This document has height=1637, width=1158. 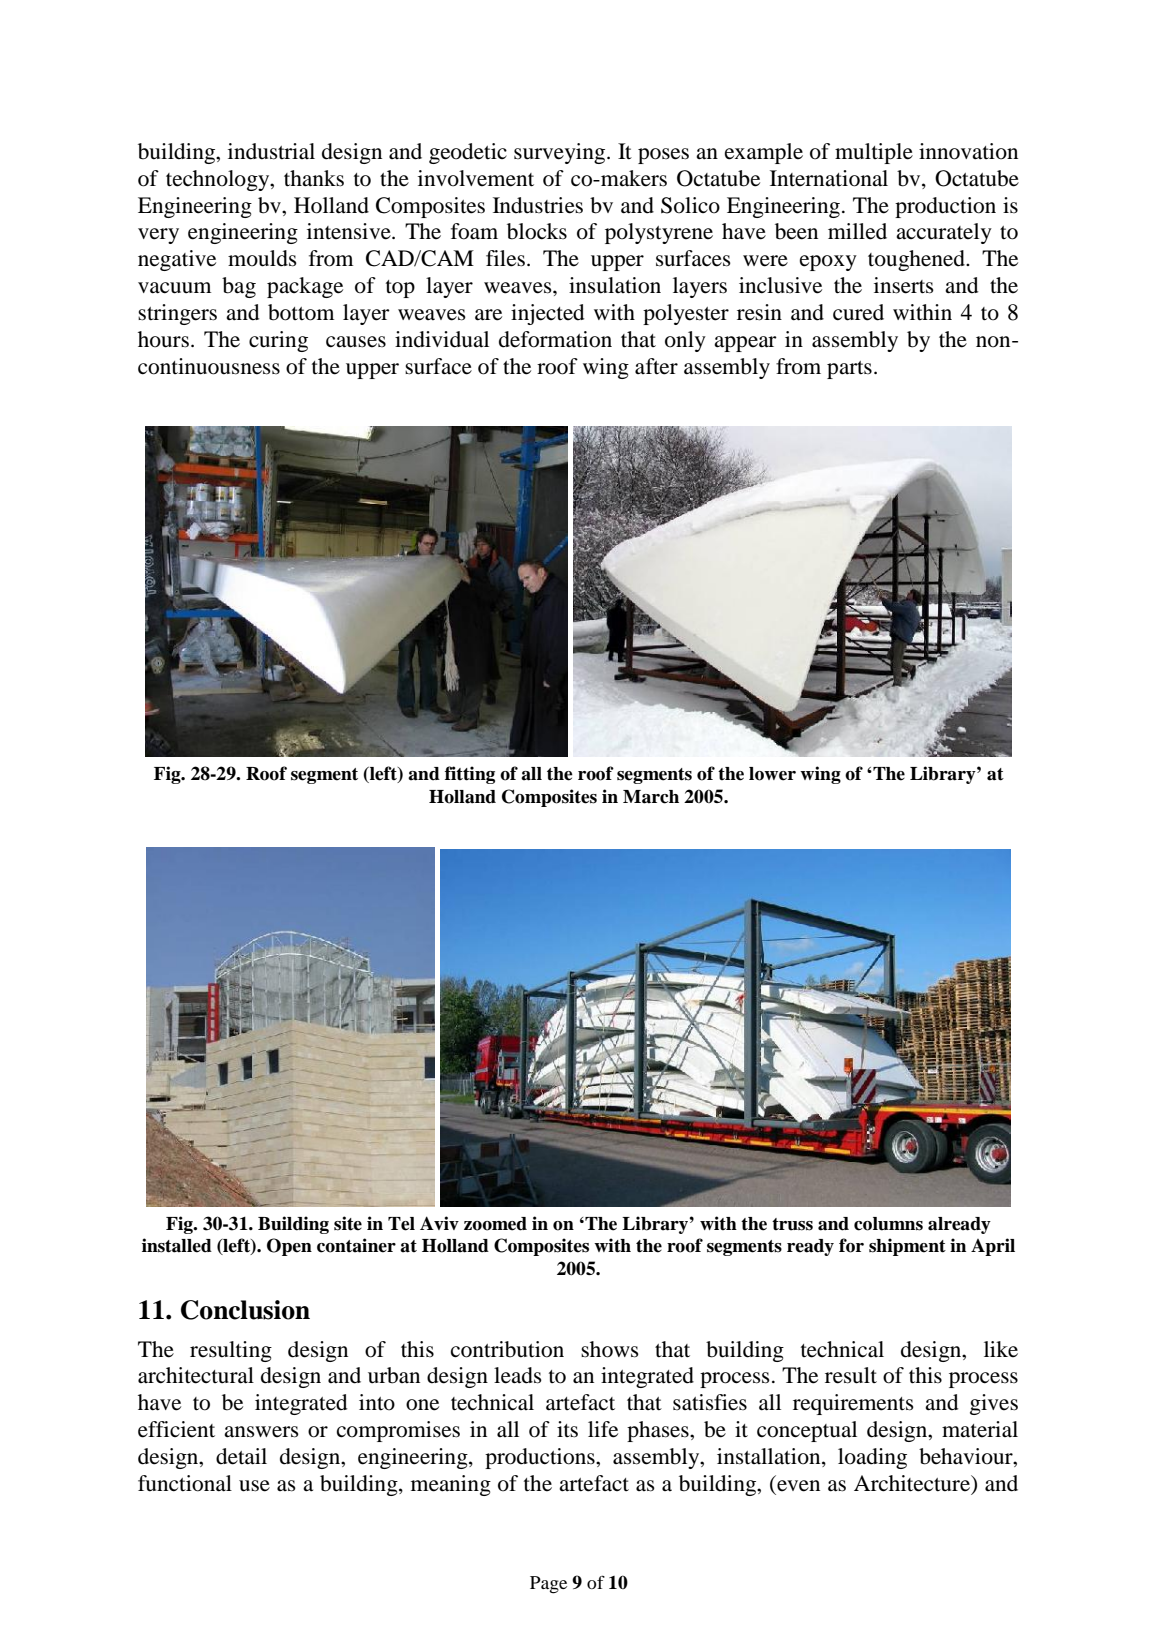 I want to click on functional, so click(x=185, y=1483).
